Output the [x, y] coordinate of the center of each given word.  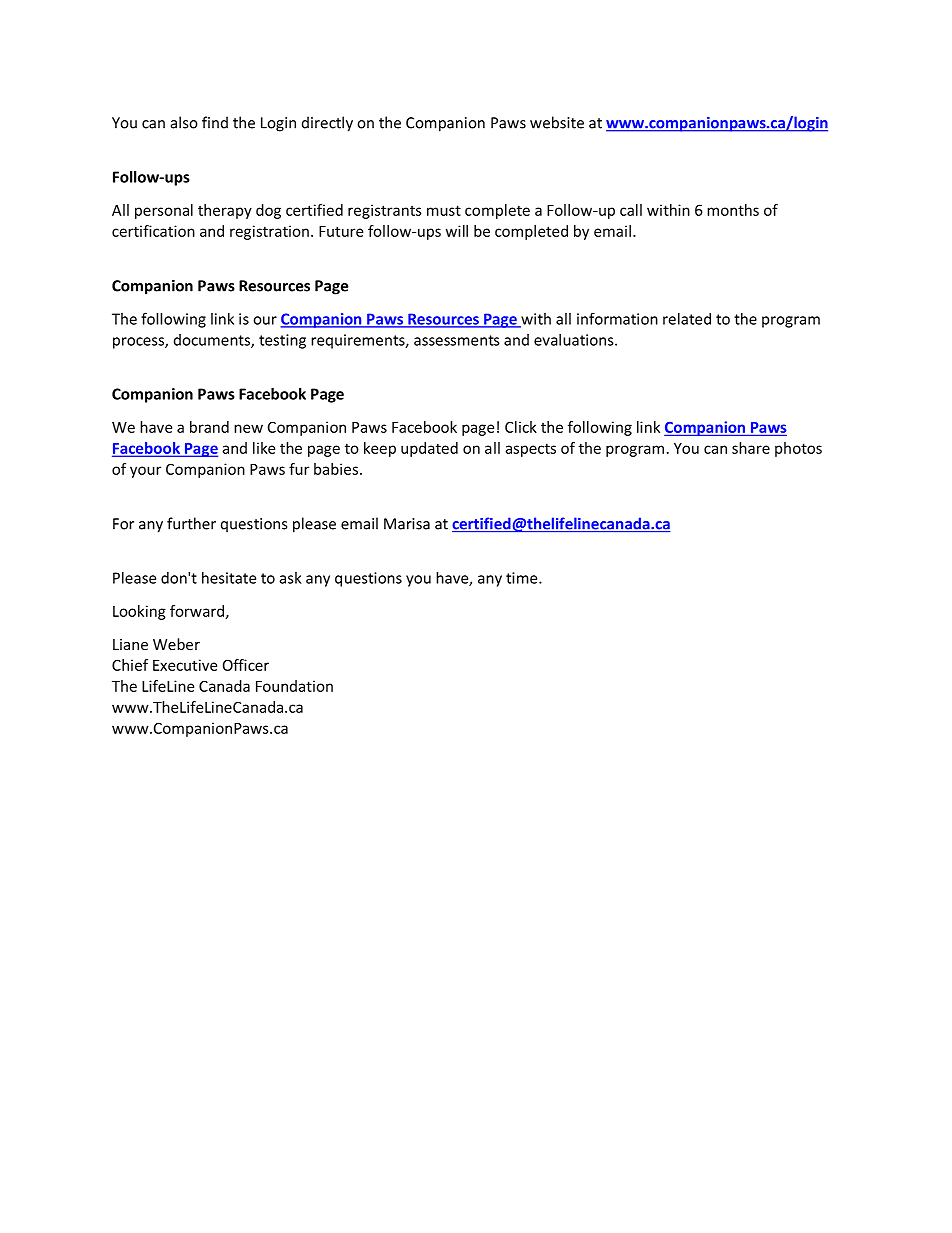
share [751, 448]
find [215, 122]
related [687, 319]
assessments [457, 340]
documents [213, 341]
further [191, 523]
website [557, 122]
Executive [185, 665]
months [733, 210]
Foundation [294, 686]
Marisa [407, 524]
